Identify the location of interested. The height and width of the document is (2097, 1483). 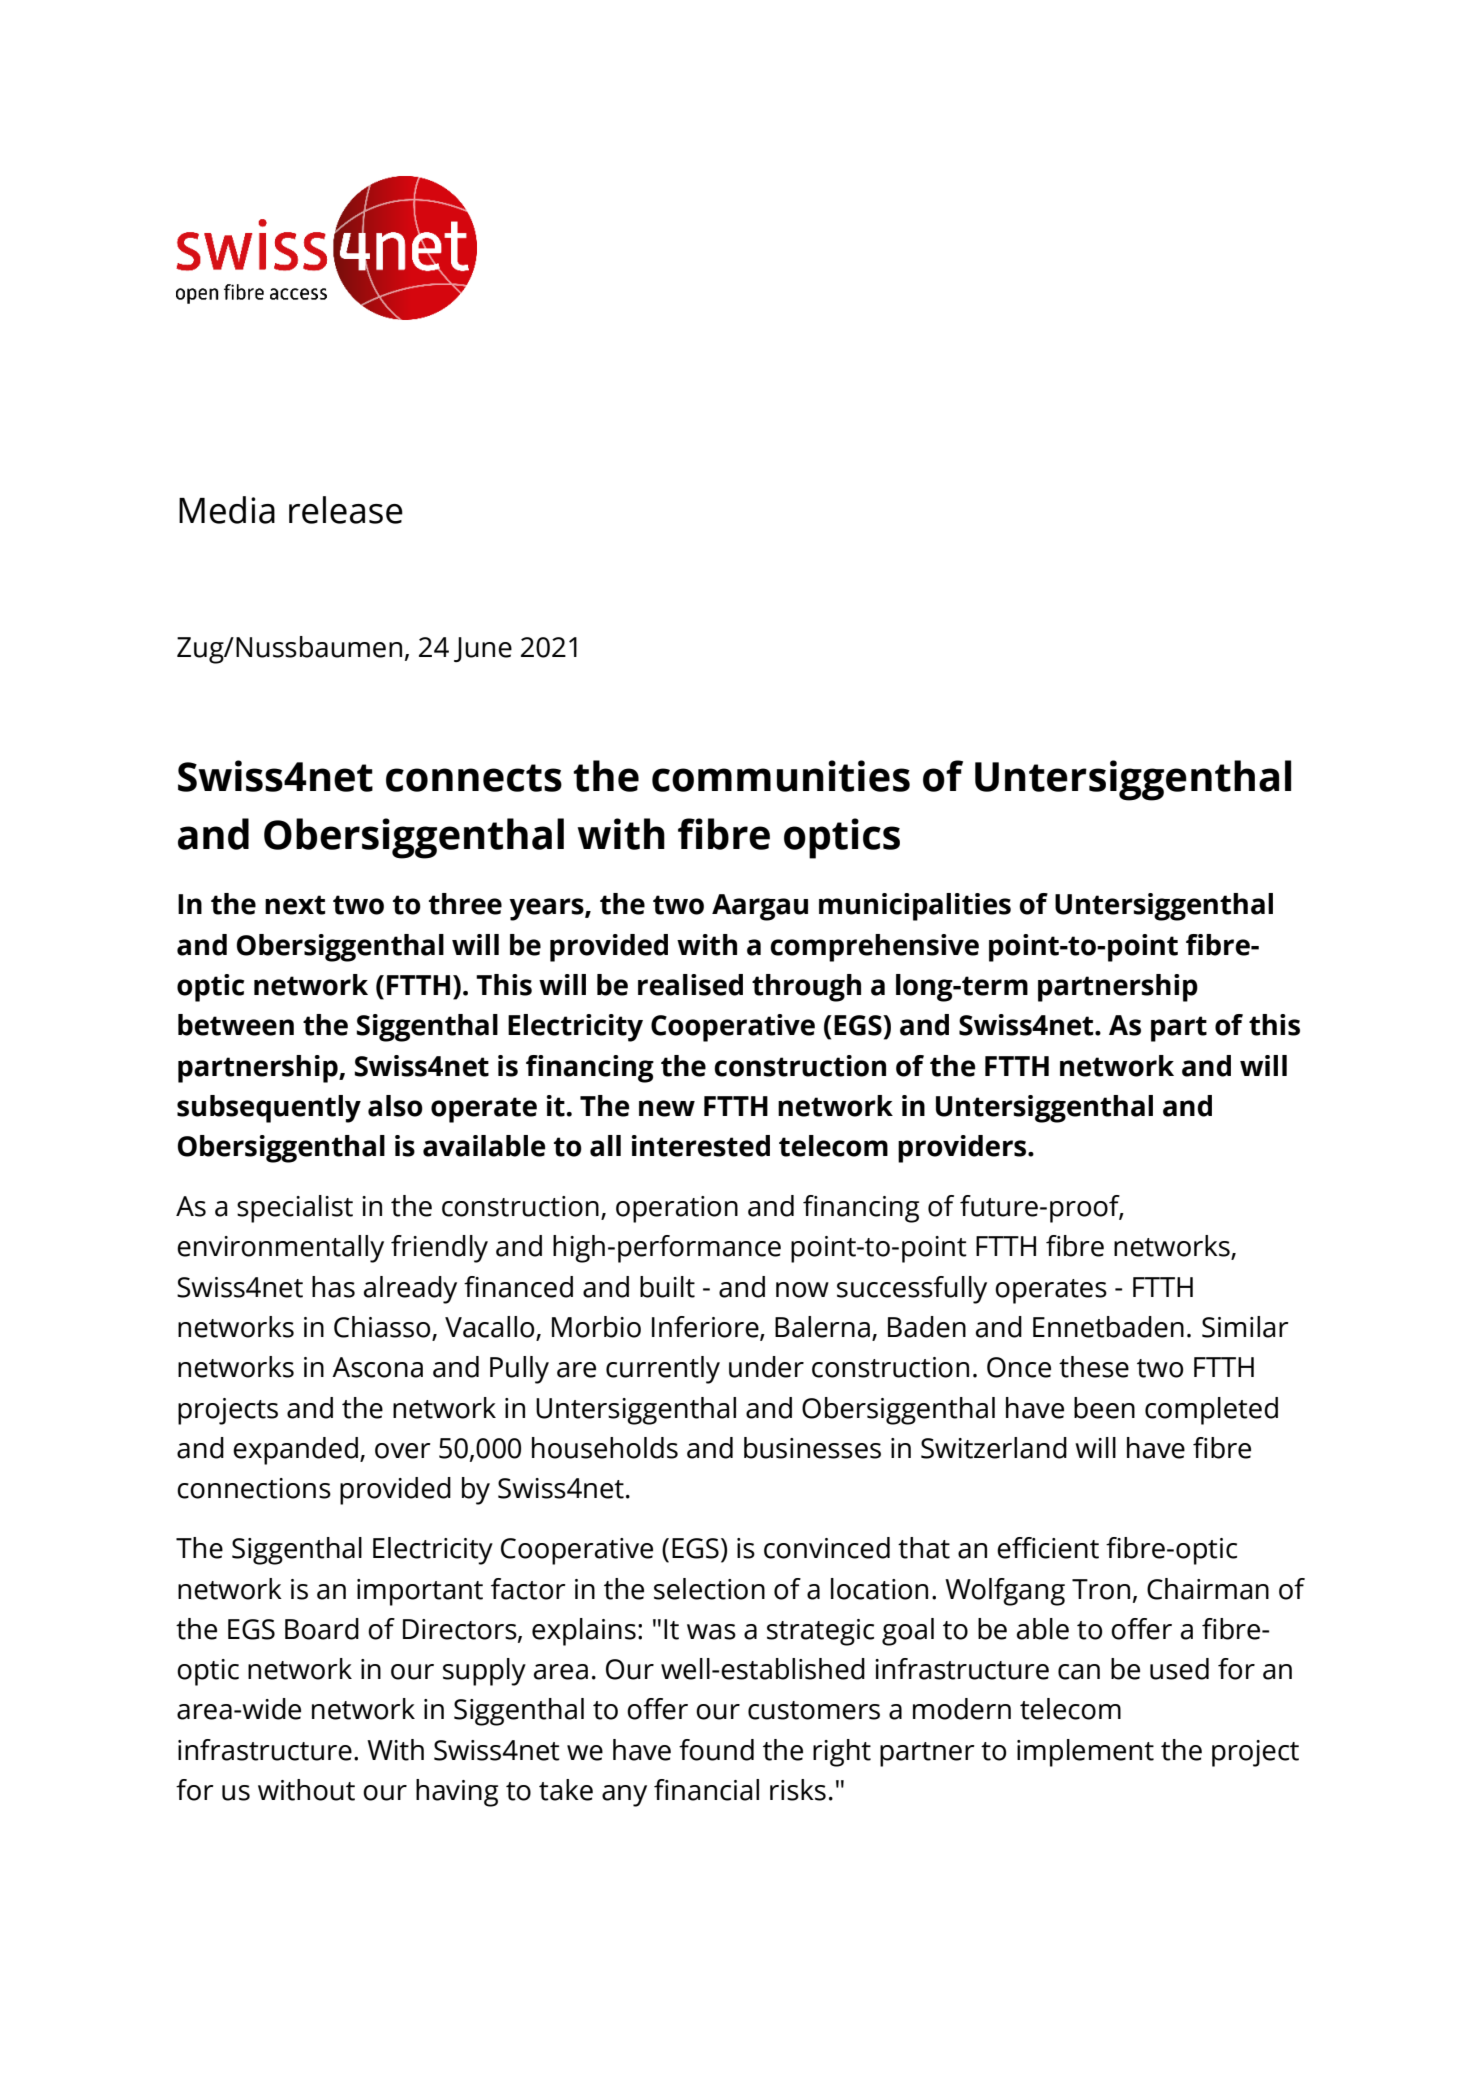
(701, 1146).
